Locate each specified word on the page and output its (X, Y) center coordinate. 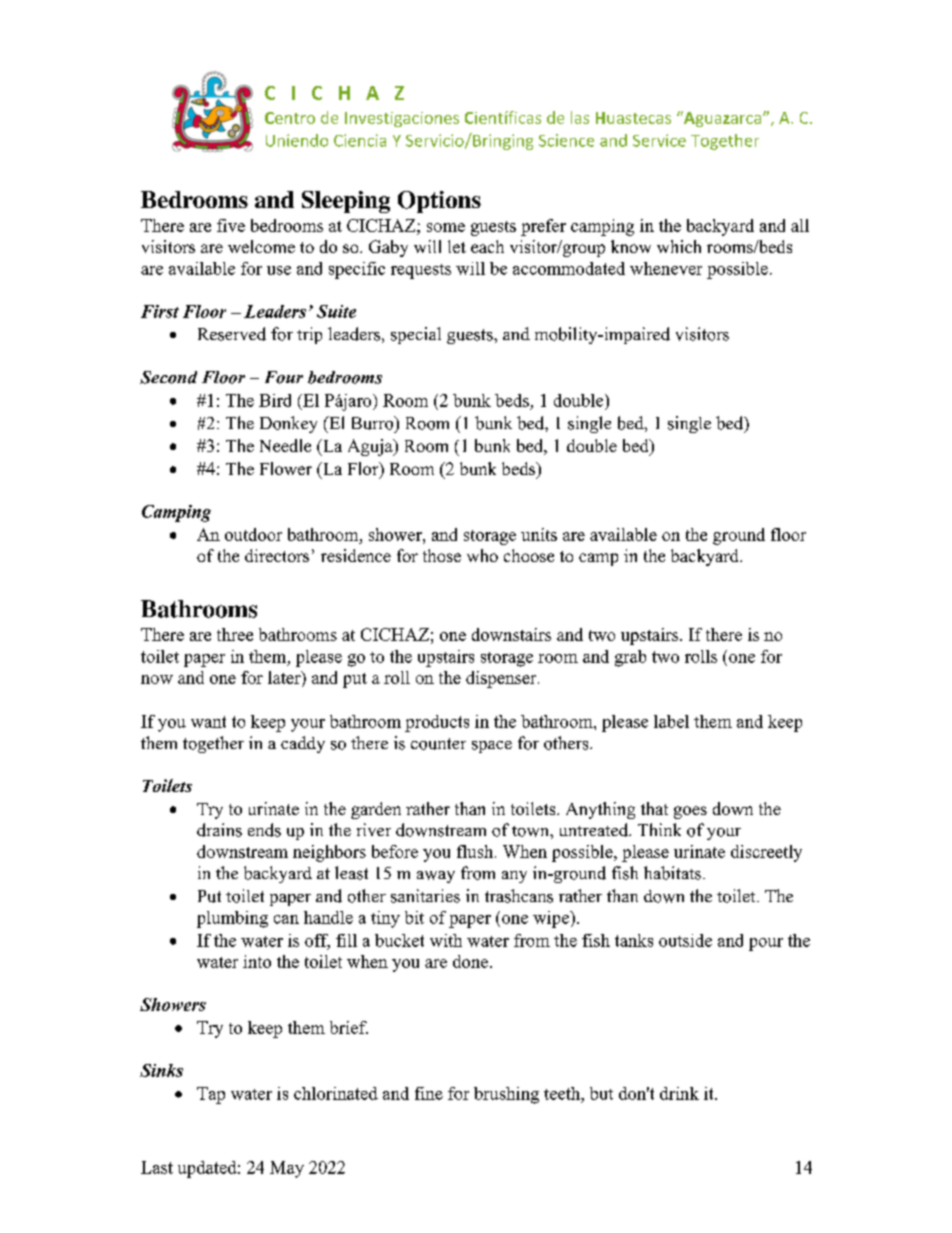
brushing (506, 1095)
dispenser (502, 679)
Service (659, 140)
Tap (211, 1095)
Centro (290, 118)
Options (439, 202)
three (235, 634)
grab (630, 658)
